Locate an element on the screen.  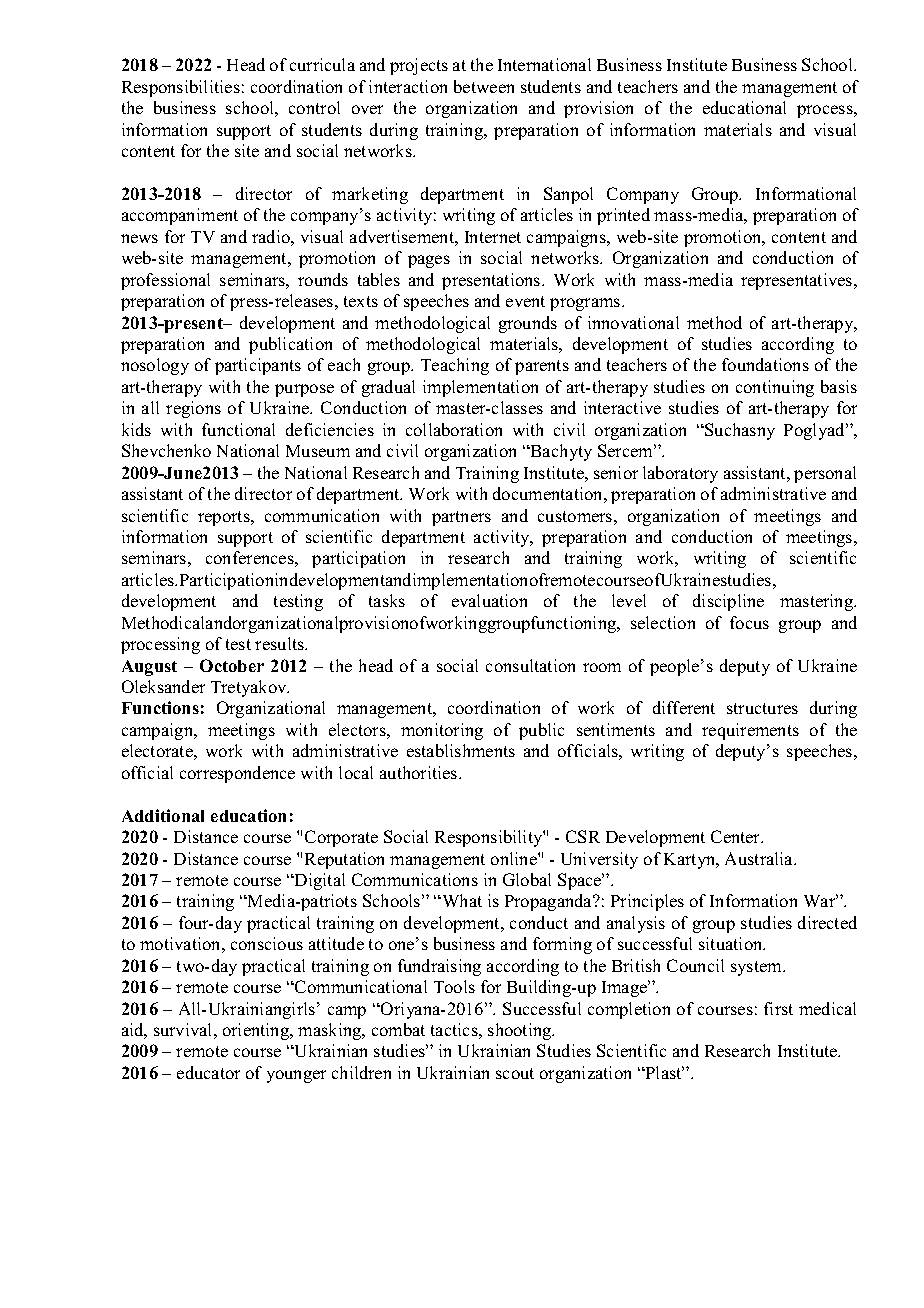
printed is located at coordinates (623, 216).
